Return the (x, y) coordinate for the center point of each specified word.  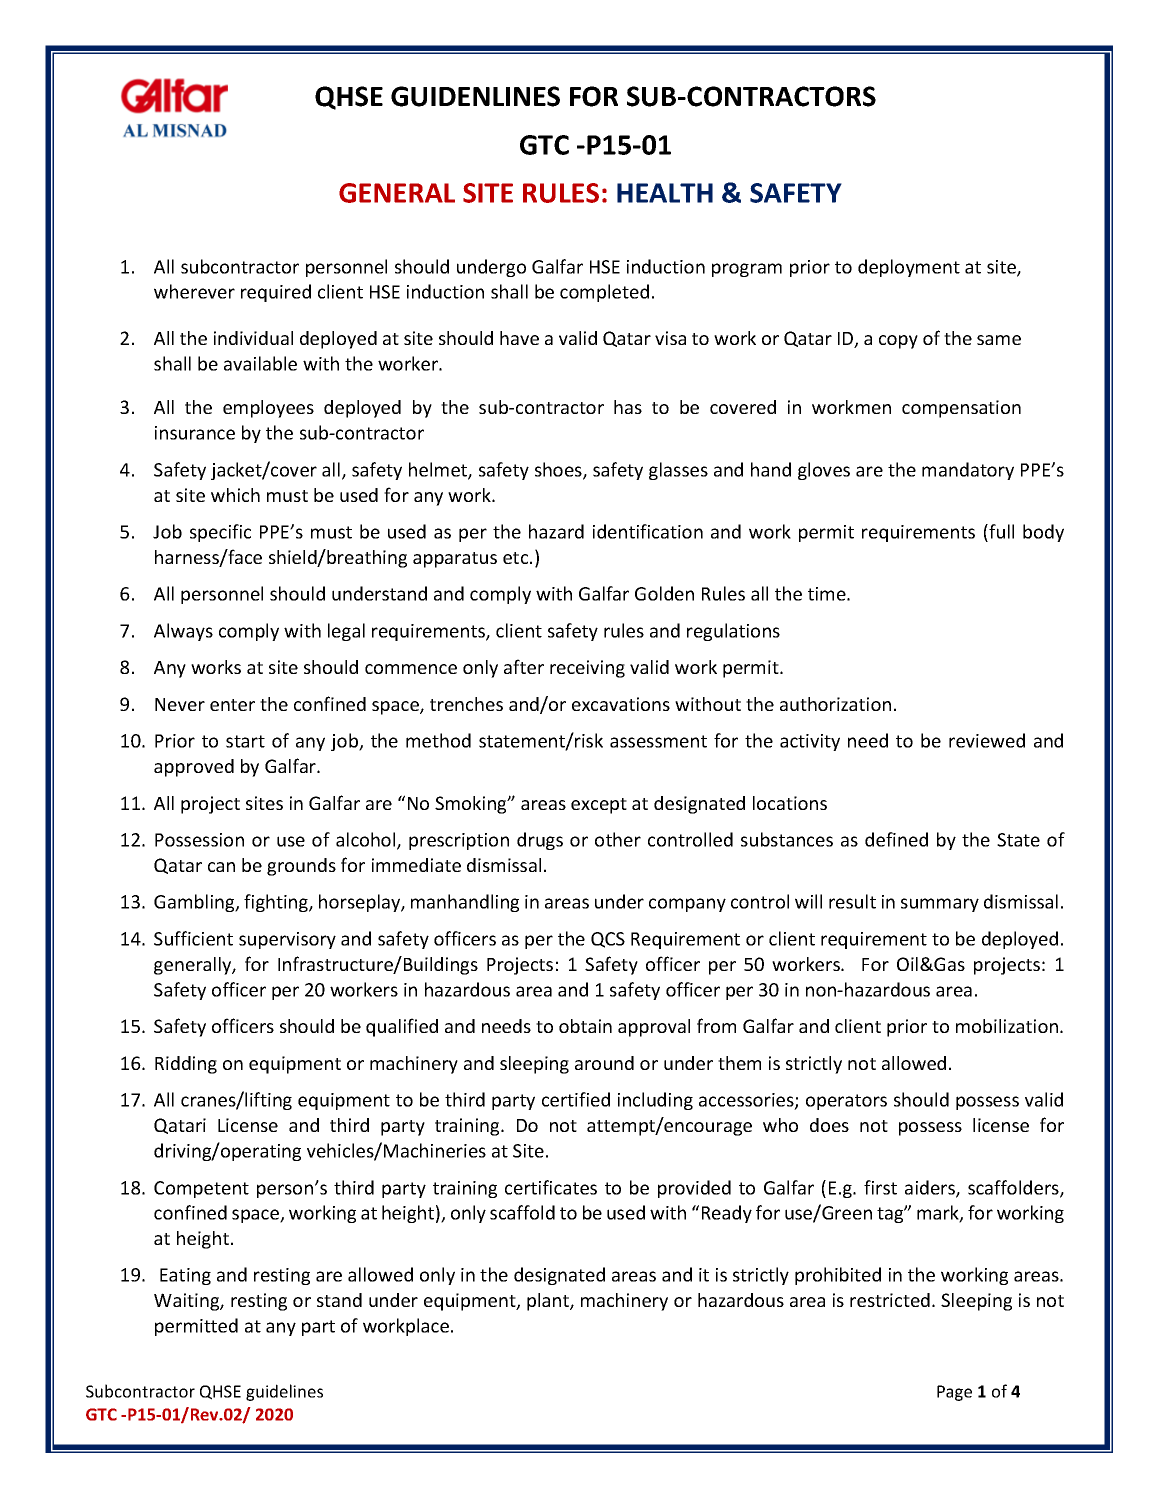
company (687, 905)
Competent (201, 1189)
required (276, 293)
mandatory (968, 471)
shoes (559, 470)
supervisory (287, 940)
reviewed (987, 740)
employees (268, 409)
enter (232, 705)
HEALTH (665, 193)
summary (940, 905)
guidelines (284, 1392)
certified (576, 1099)
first (880, 1187)
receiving (587, 669)
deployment (909, 268)
